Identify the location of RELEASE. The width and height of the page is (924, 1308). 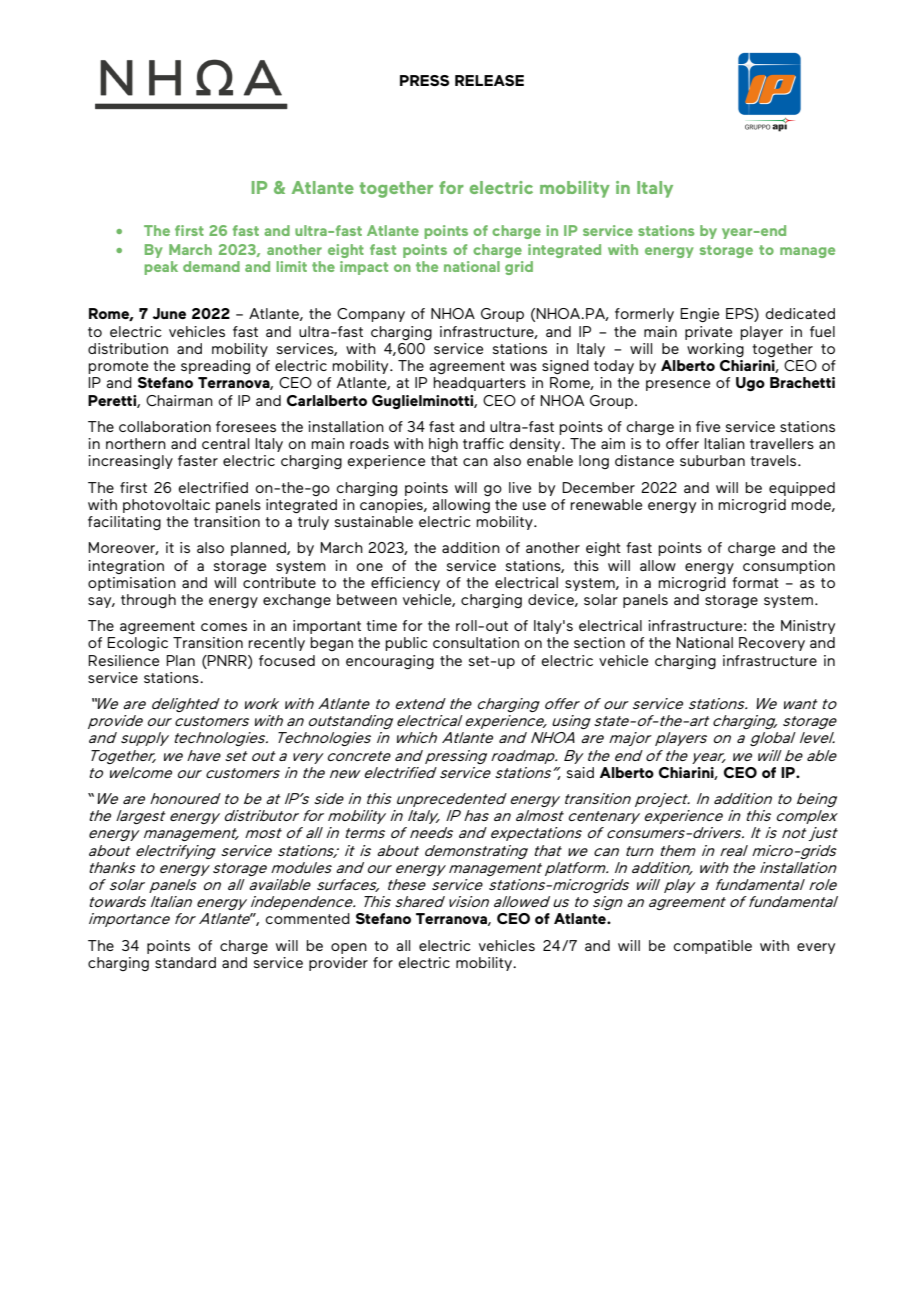
(489, 80).
